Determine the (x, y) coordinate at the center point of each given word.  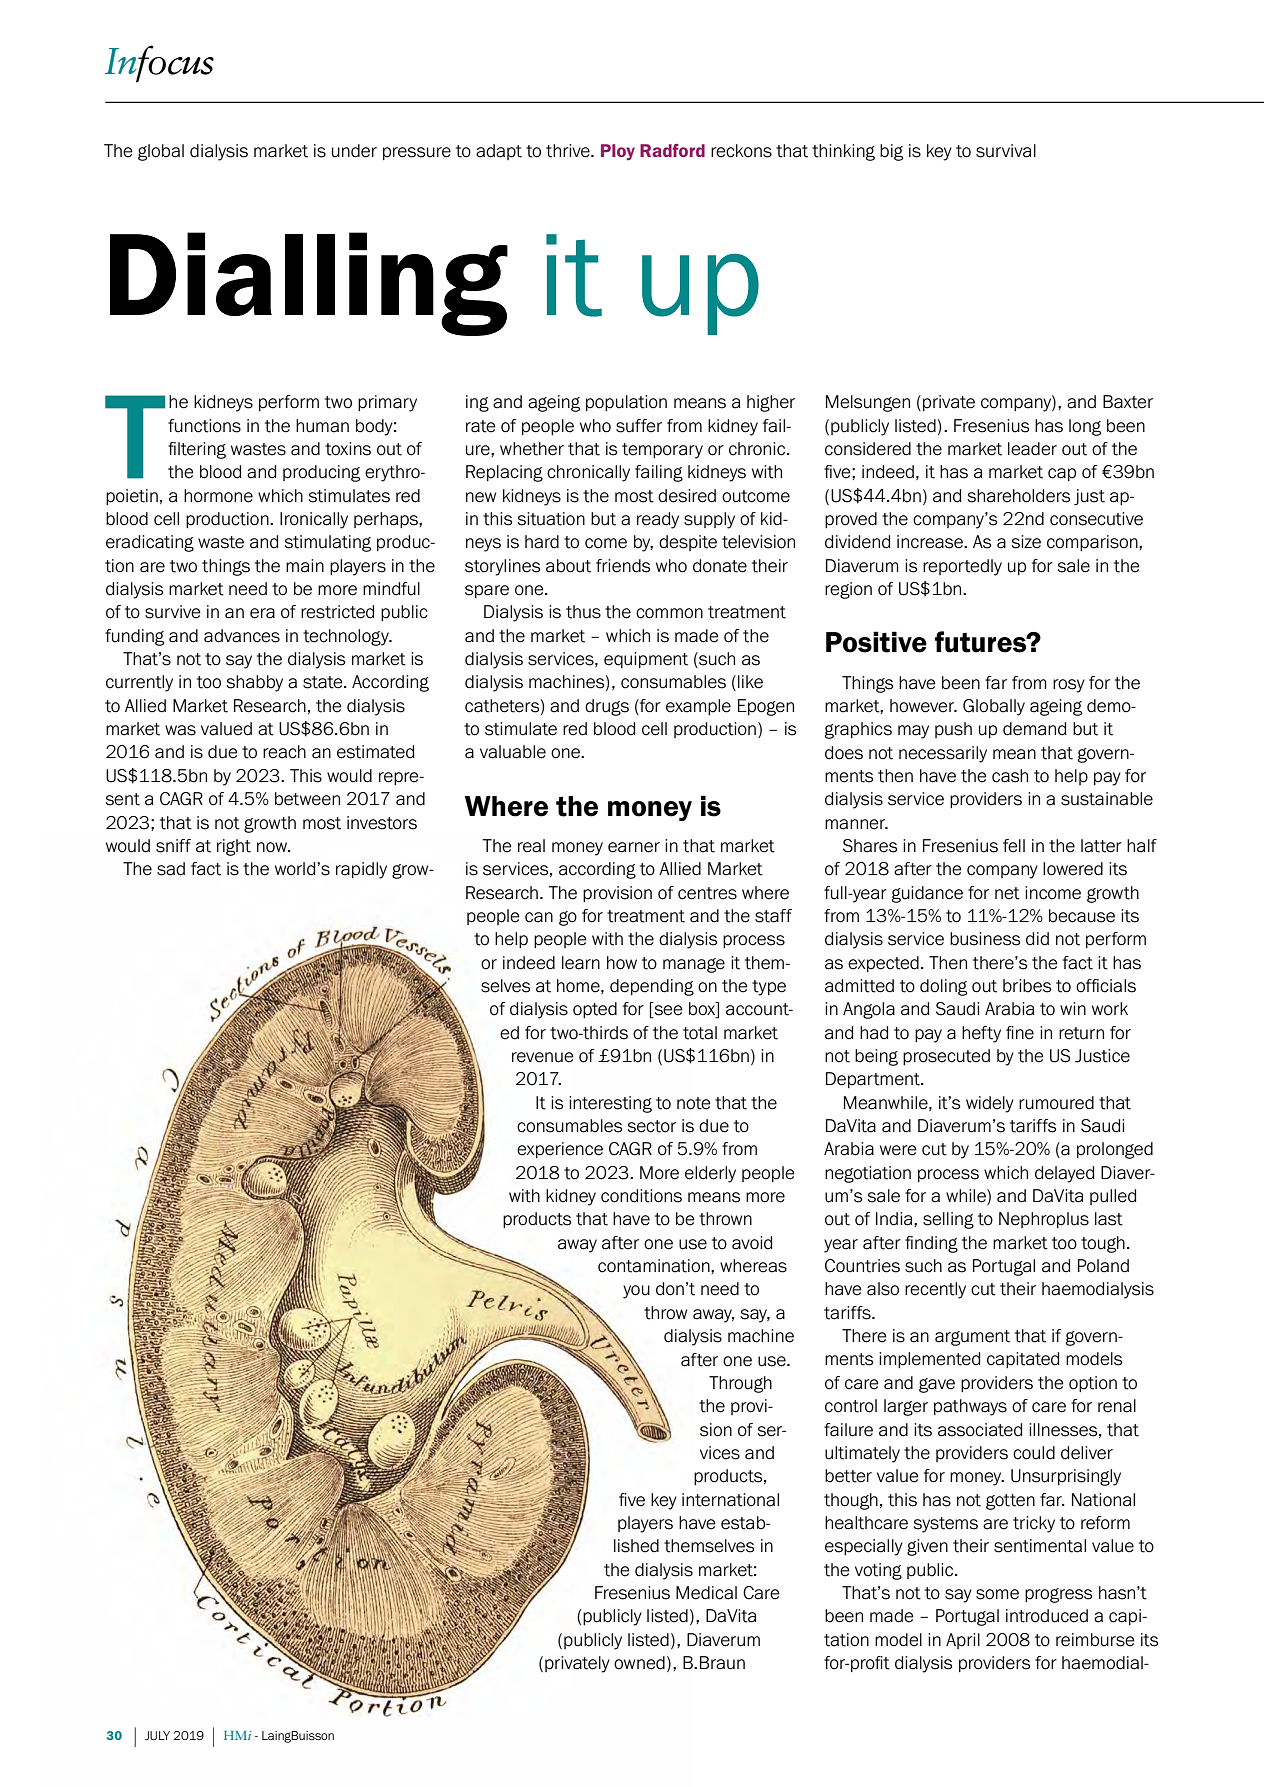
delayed (1064, 1174)
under (354, 151)
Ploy (618, 152)
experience (560, 1150)
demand (1034, 729)
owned (639, 1663)
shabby (255, 683)
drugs (607, 707)
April (963, 1641)
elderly (710, 1174)
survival (1006, 151)
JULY (157, 1736)
